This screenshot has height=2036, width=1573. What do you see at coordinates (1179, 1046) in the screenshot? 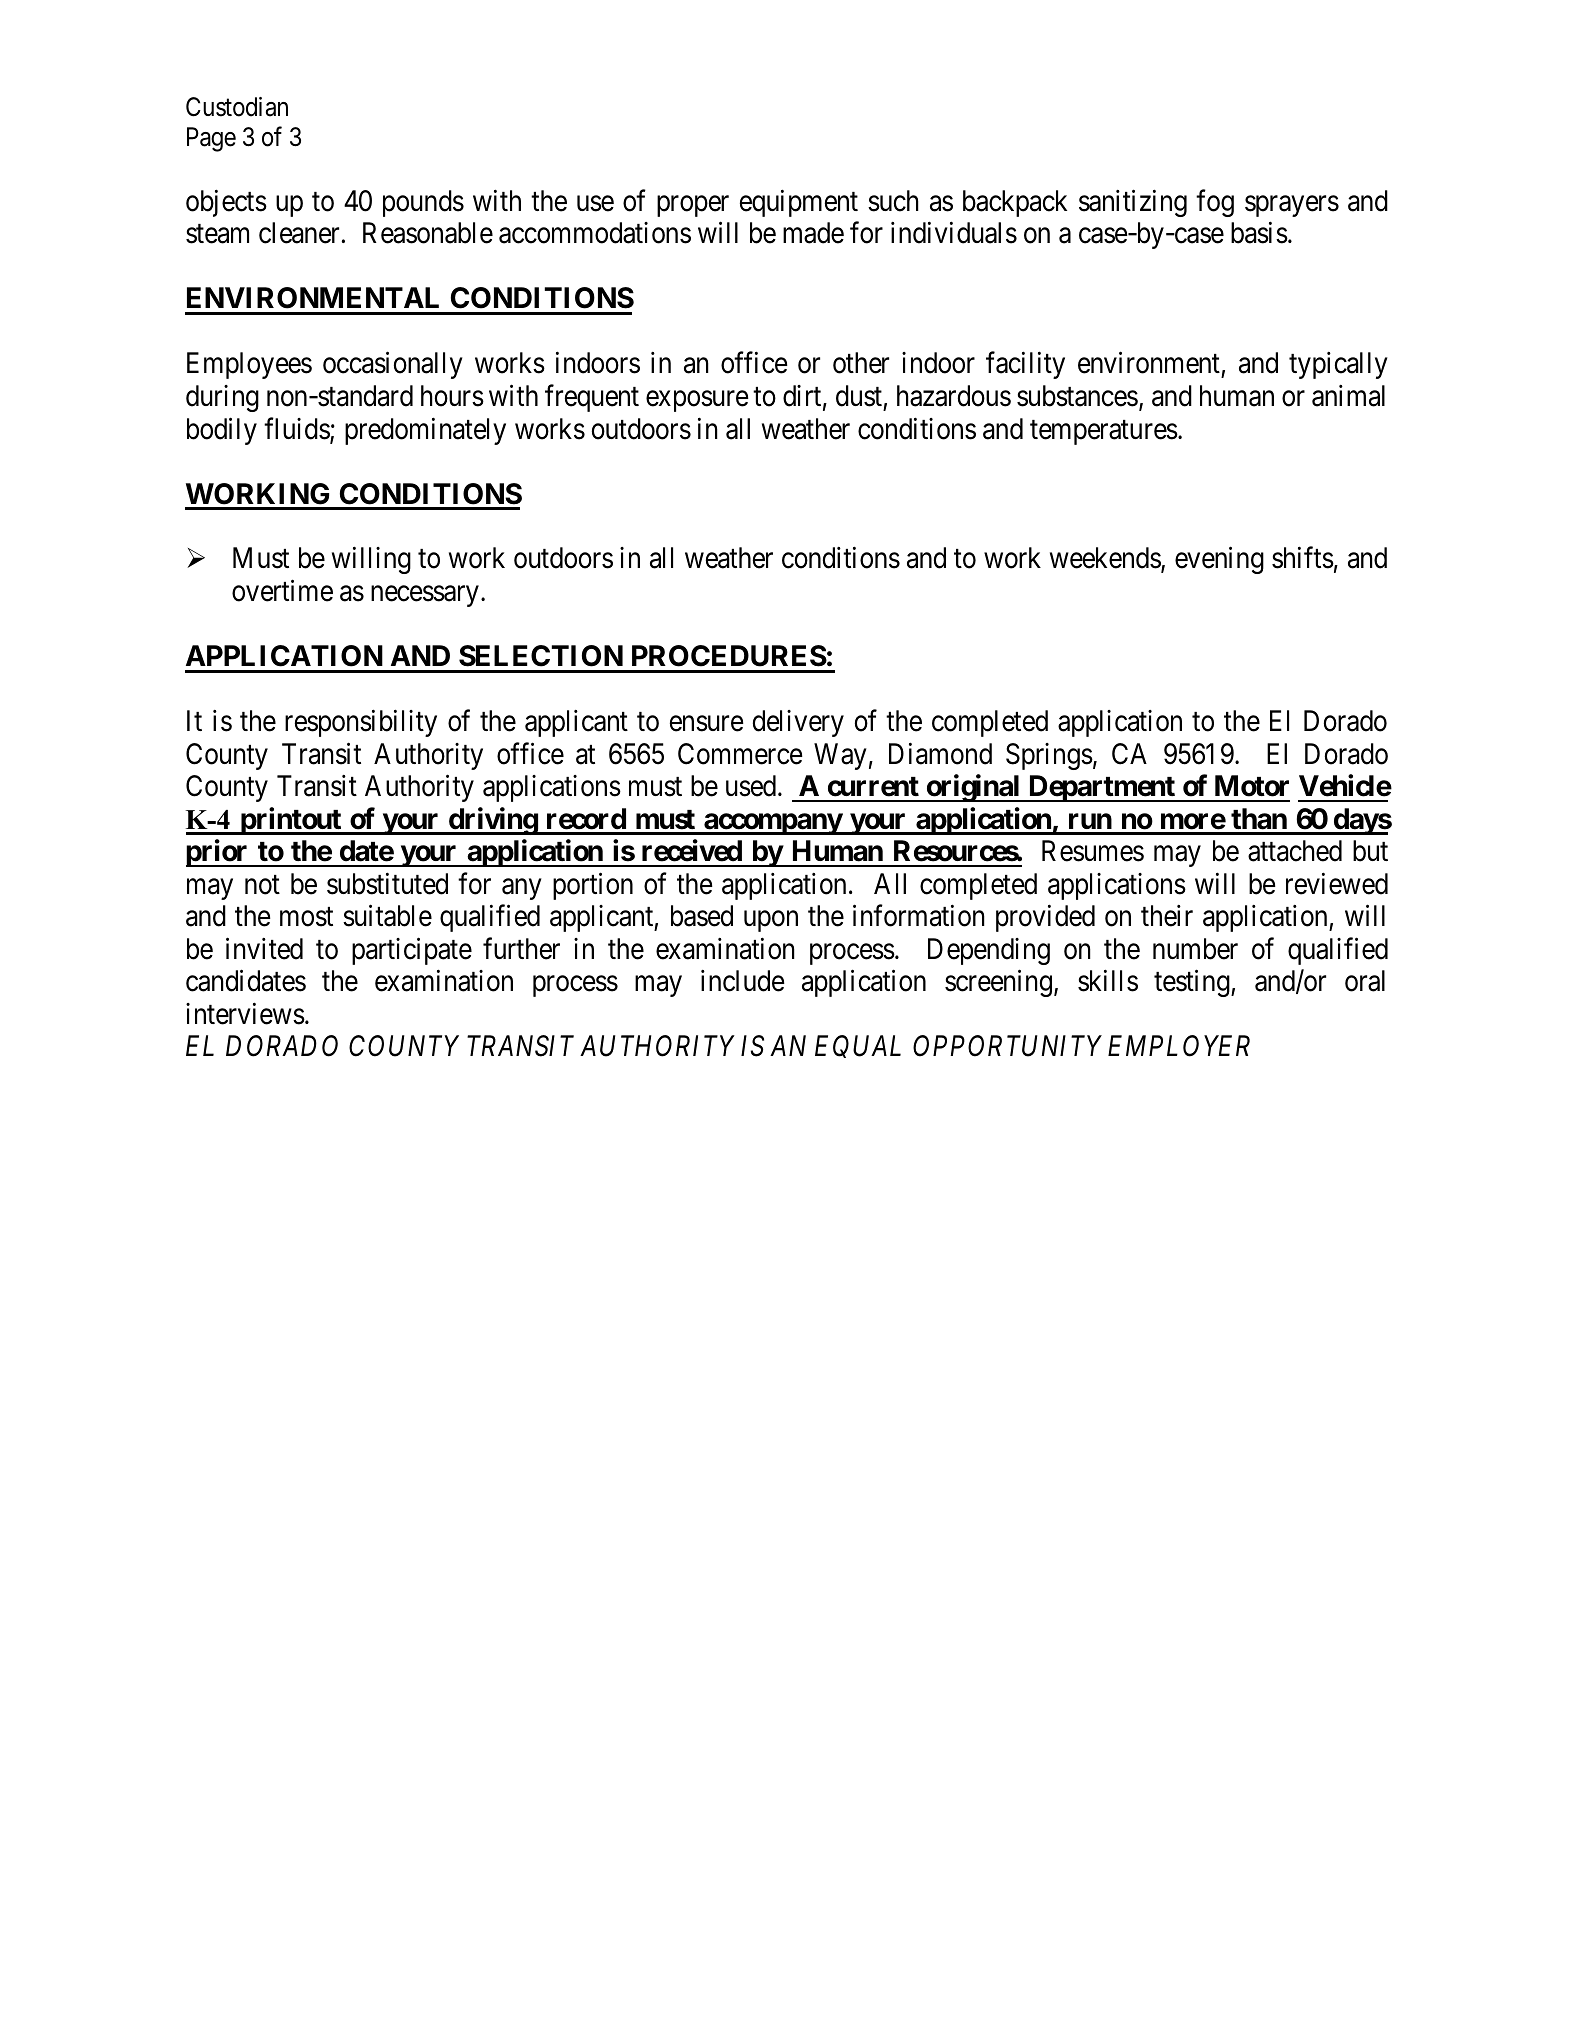
I see `EMPLOYER` at bounding box center [1179, 1046].
